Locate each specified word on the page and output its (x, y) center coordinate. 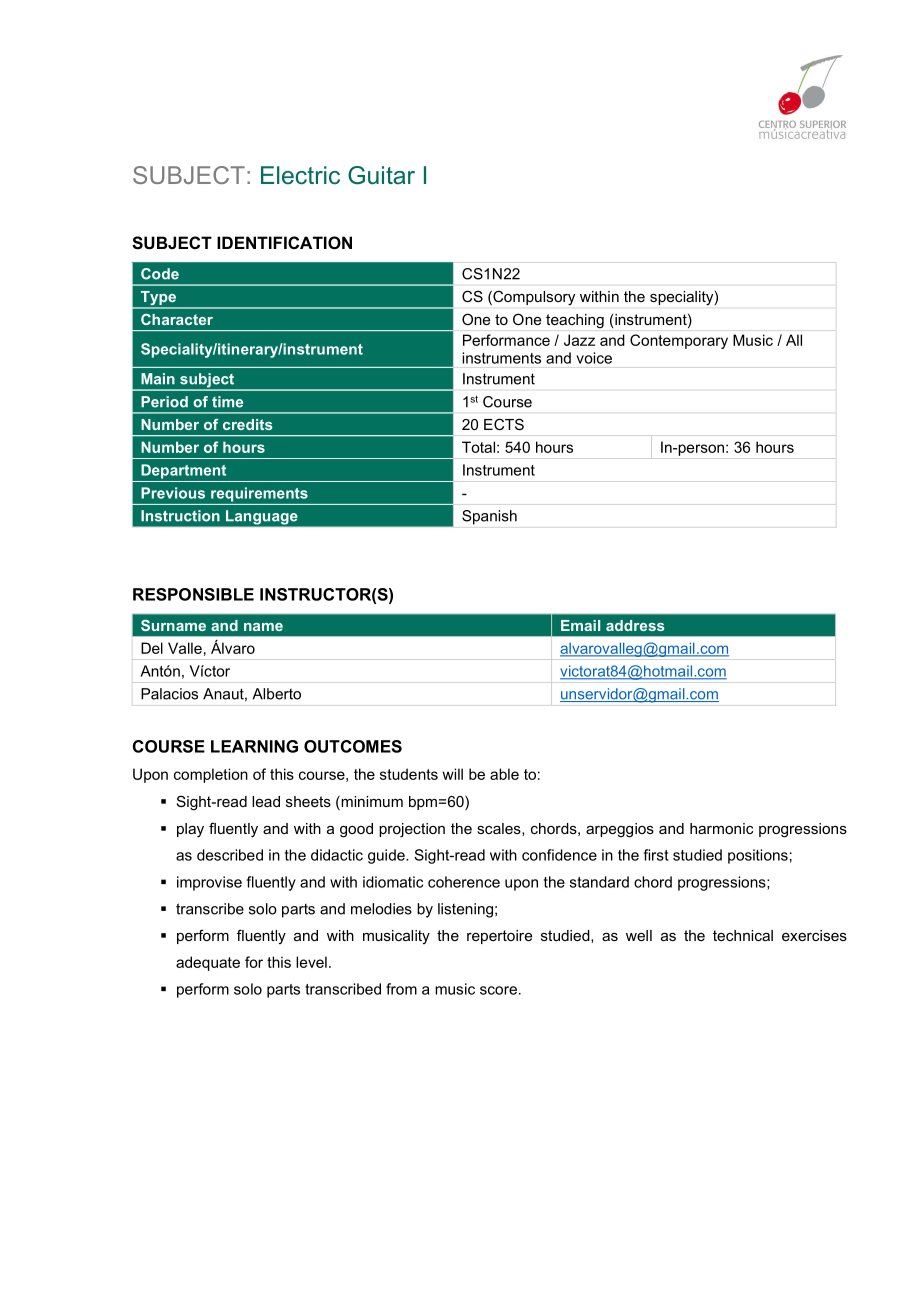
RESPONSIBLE (193, 594)
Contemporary (679, 341)
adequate (208, 963)
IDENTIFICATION (284, 242)
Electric (300, 175)
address (635, 625)
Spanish (489, 517)
